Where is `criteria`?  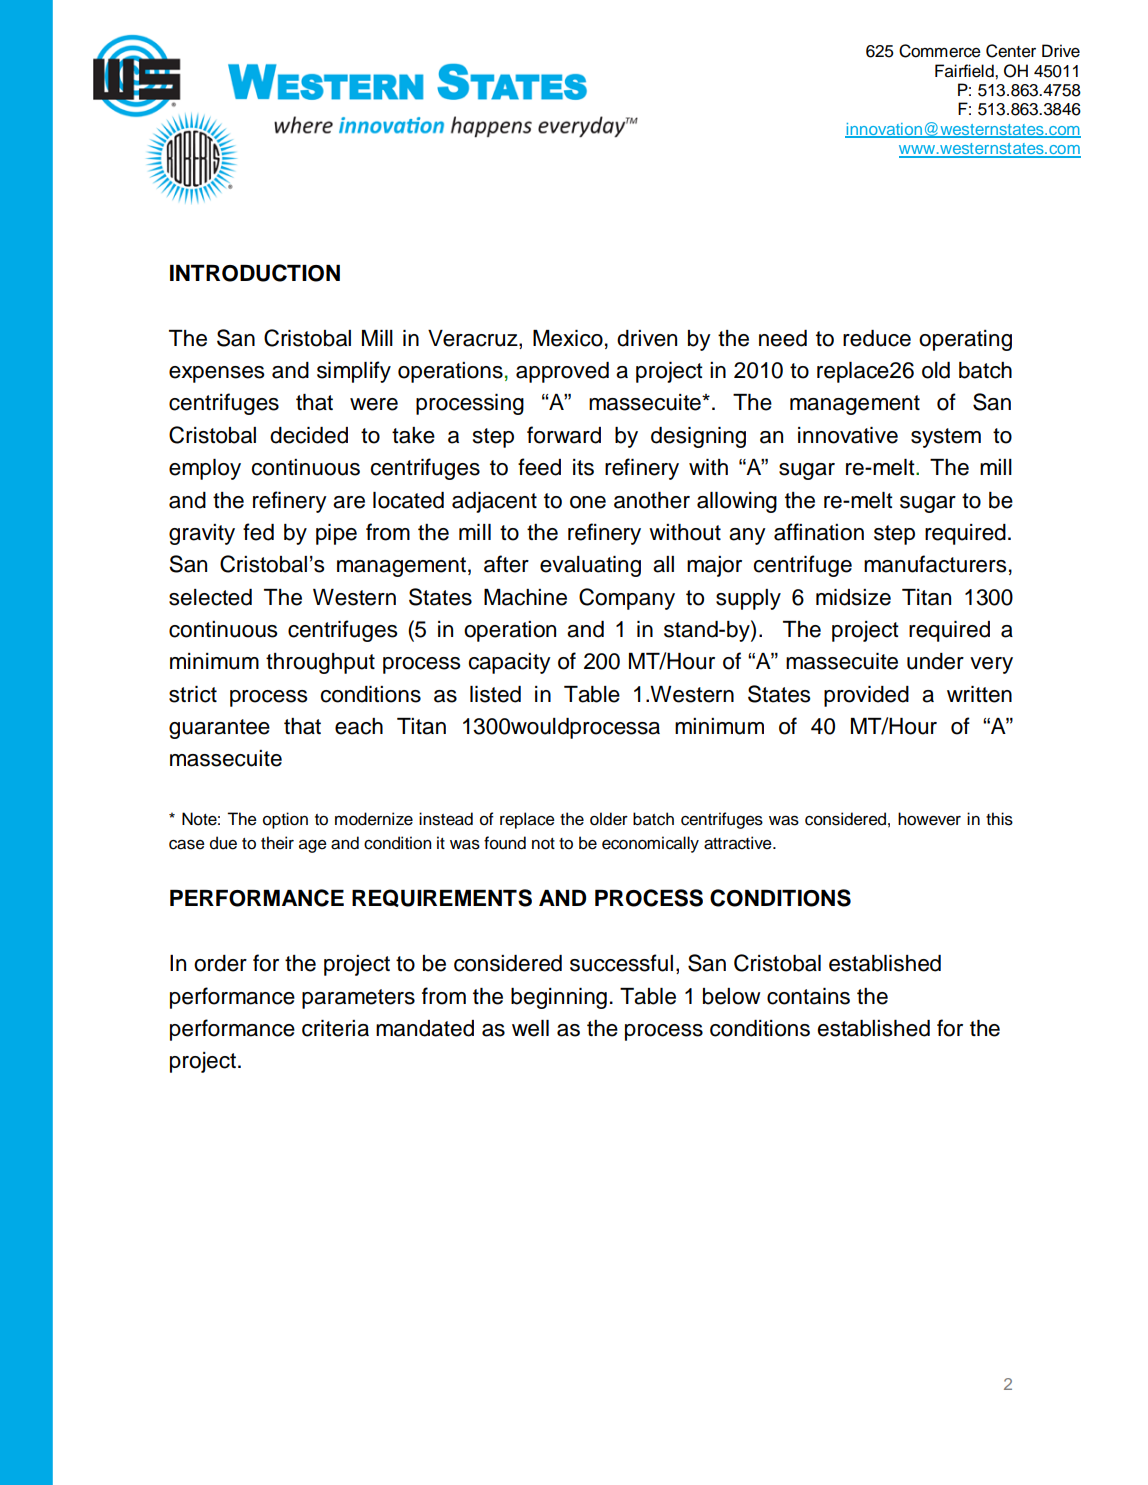 criteria is located at coordinates (335, 1028).
